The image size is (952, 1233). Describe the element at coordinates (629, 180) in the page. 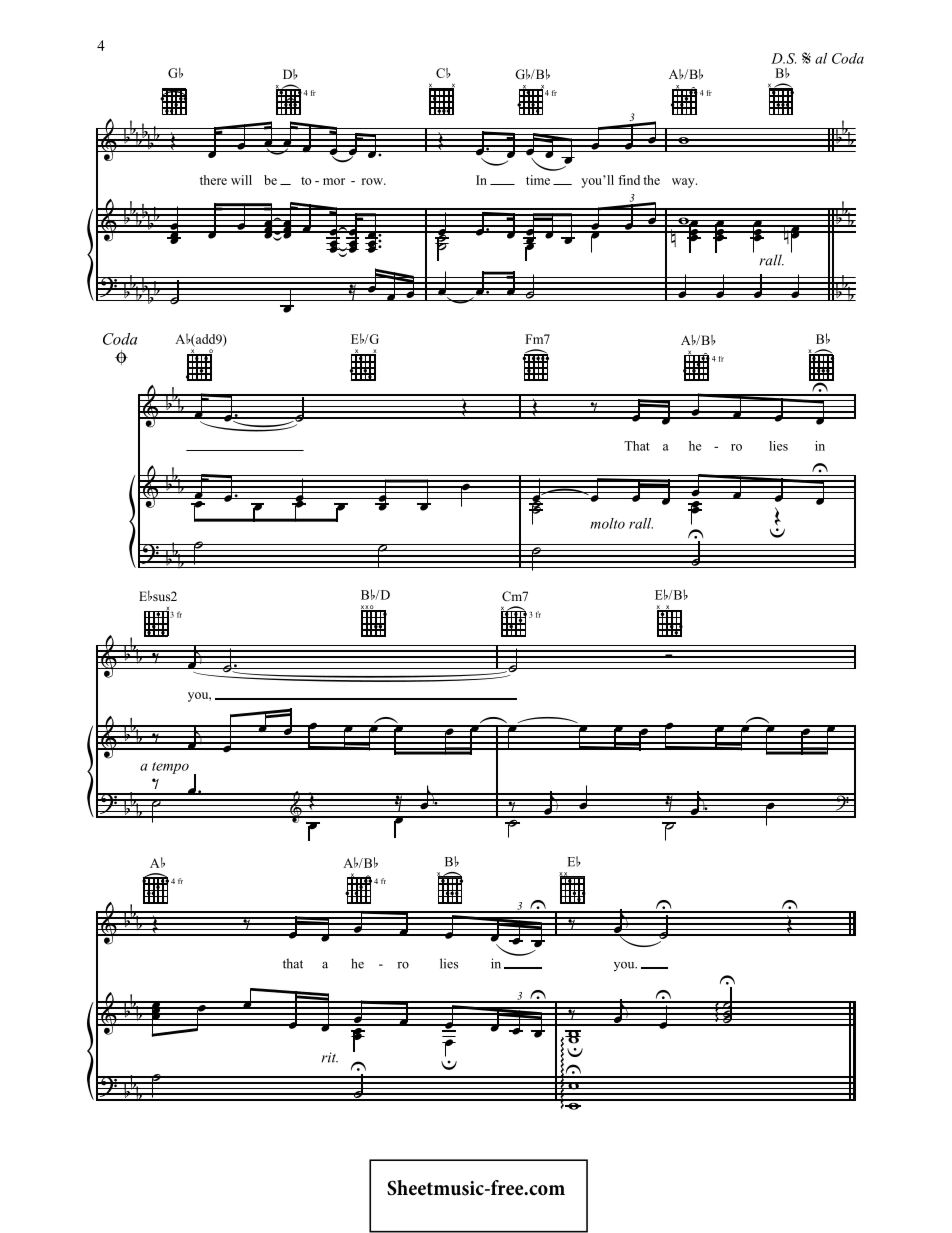

I see `find` at that location.
